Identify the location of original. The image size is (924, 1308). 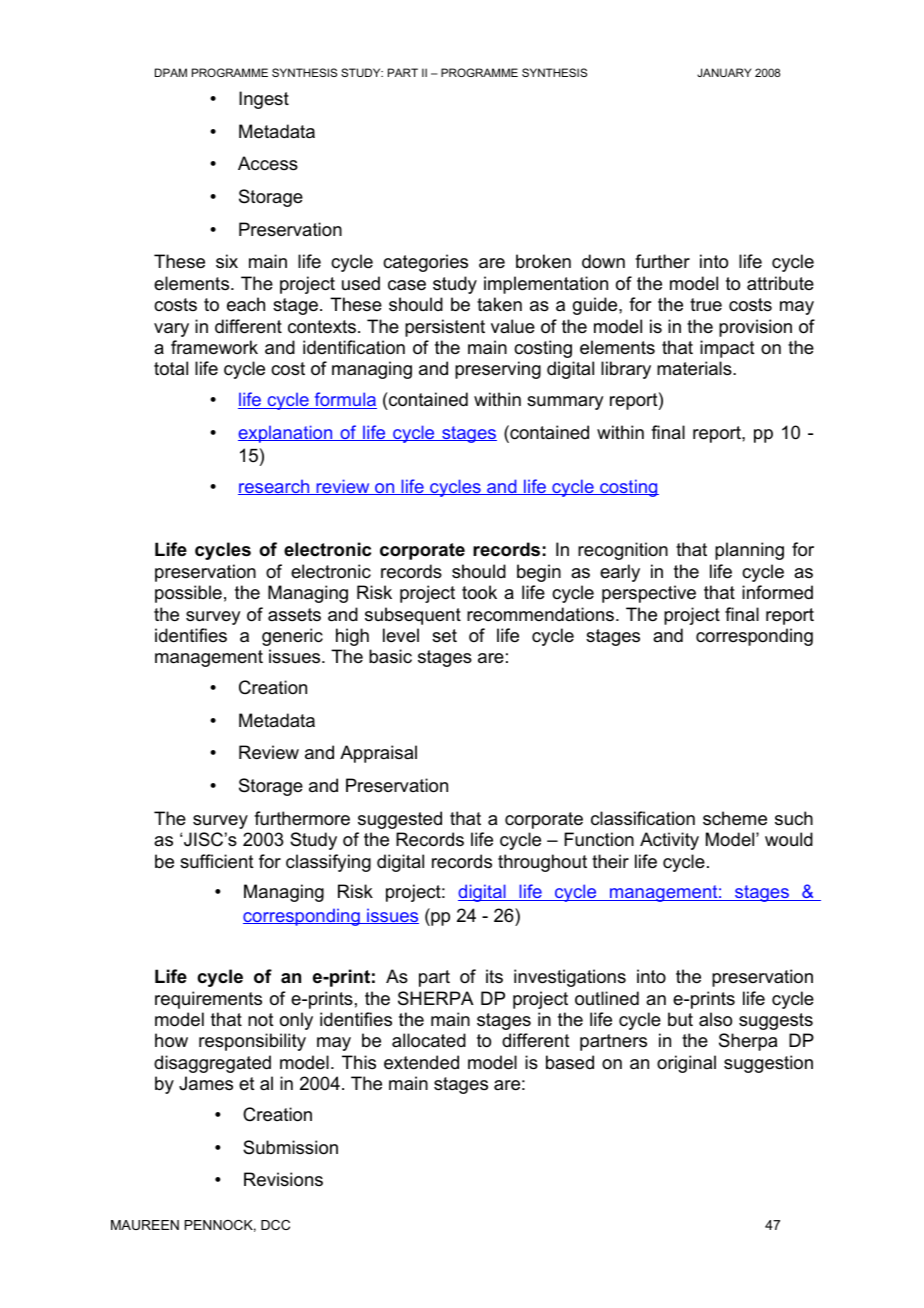
(686, 1064).
